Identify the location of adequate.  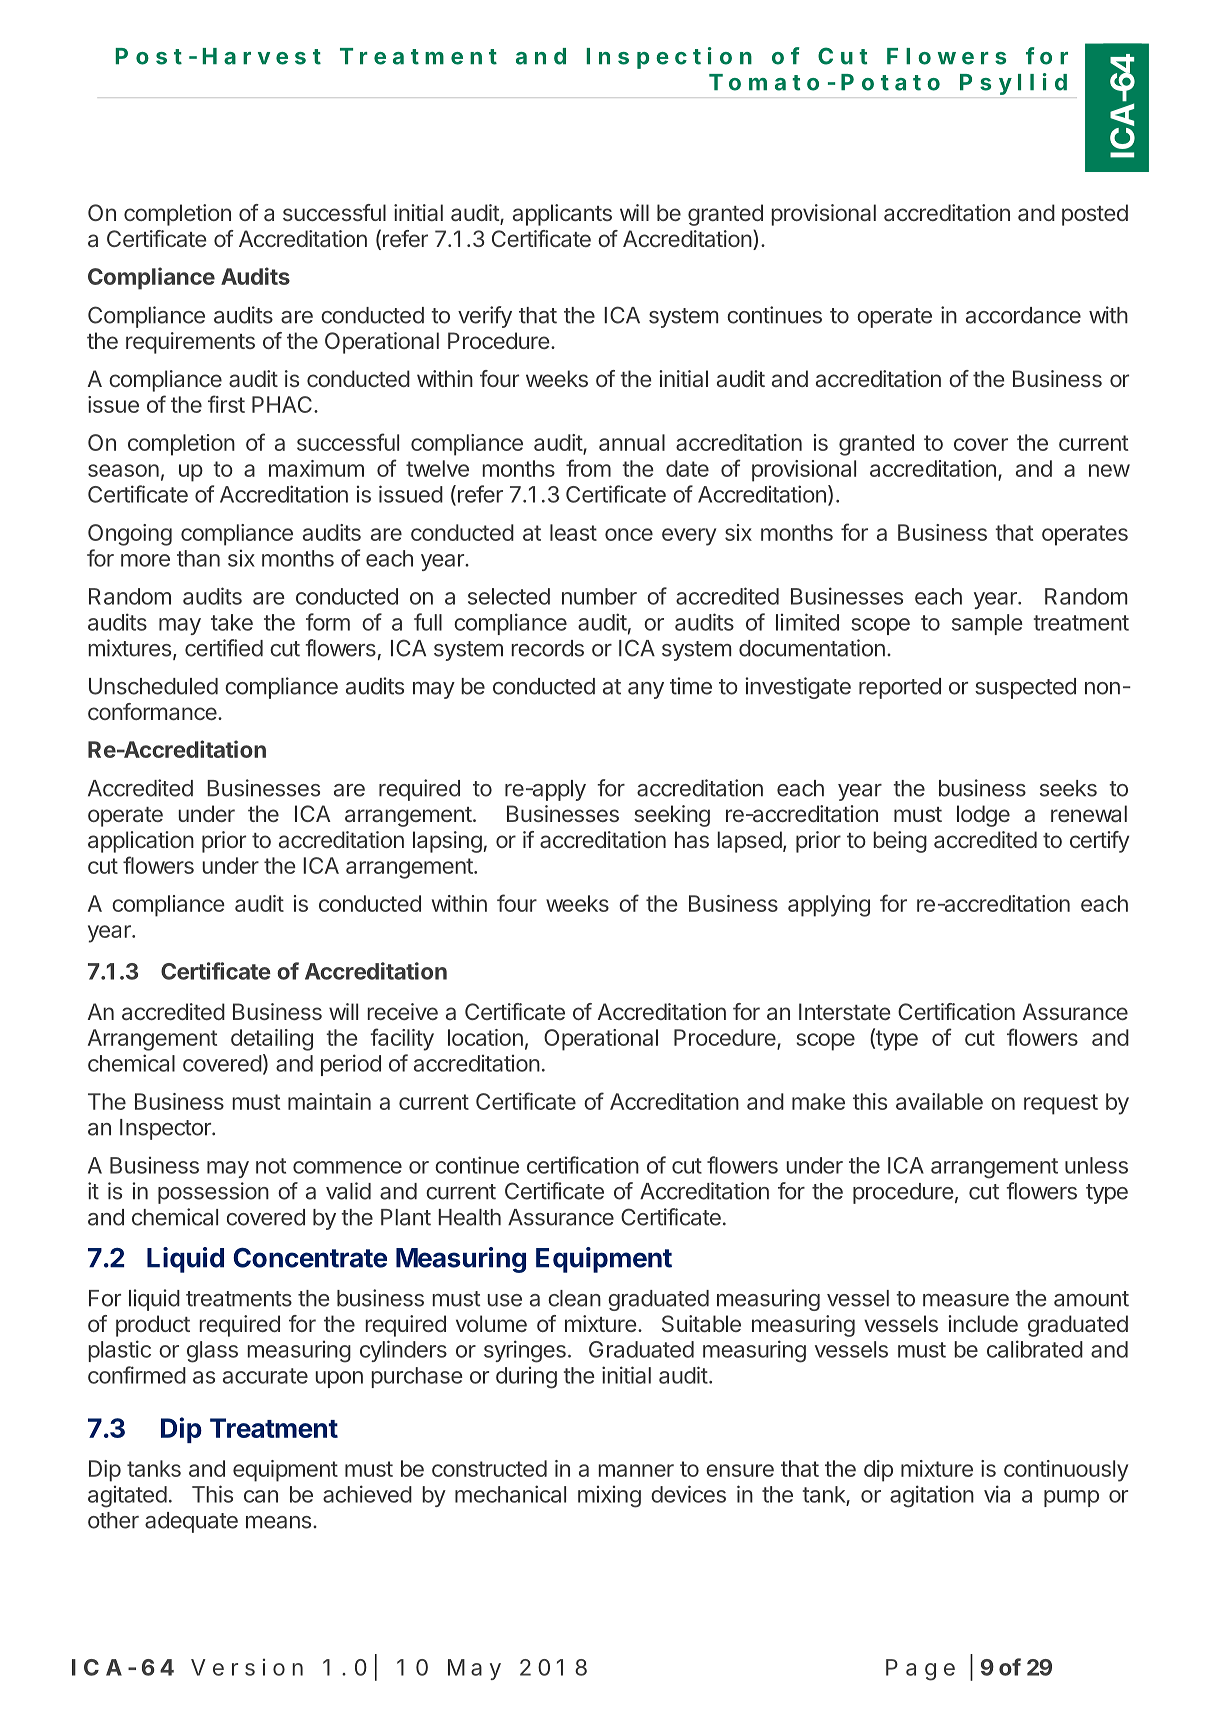
(191, 1522).
